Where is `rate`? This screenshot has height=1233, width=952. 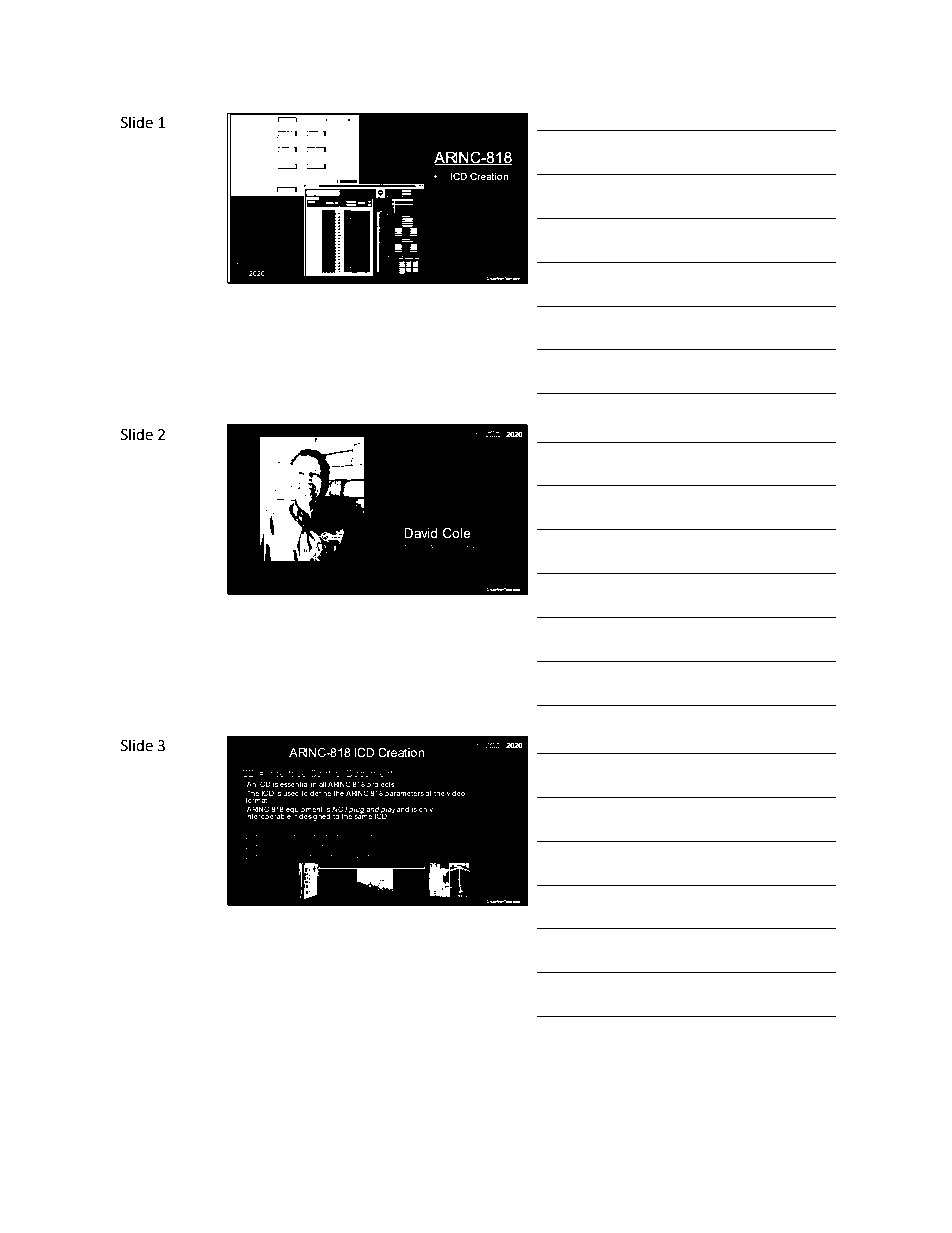 rate is located at coordinates (368, 856).
